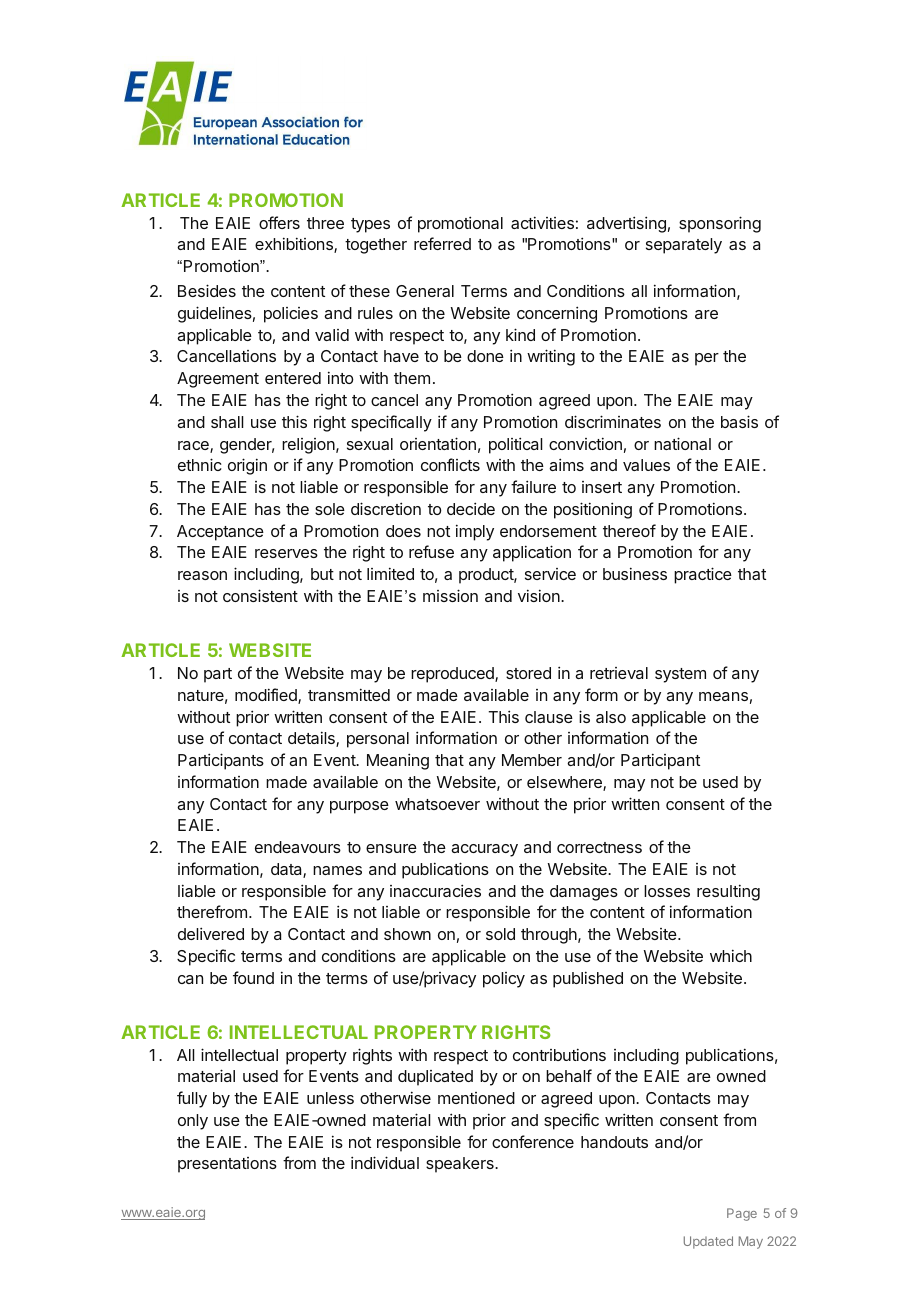 This image has height=1309, width=924. What do you see at coordinates (442, 243) in the image?
I see `referred` at bounding box center [442, 243].
